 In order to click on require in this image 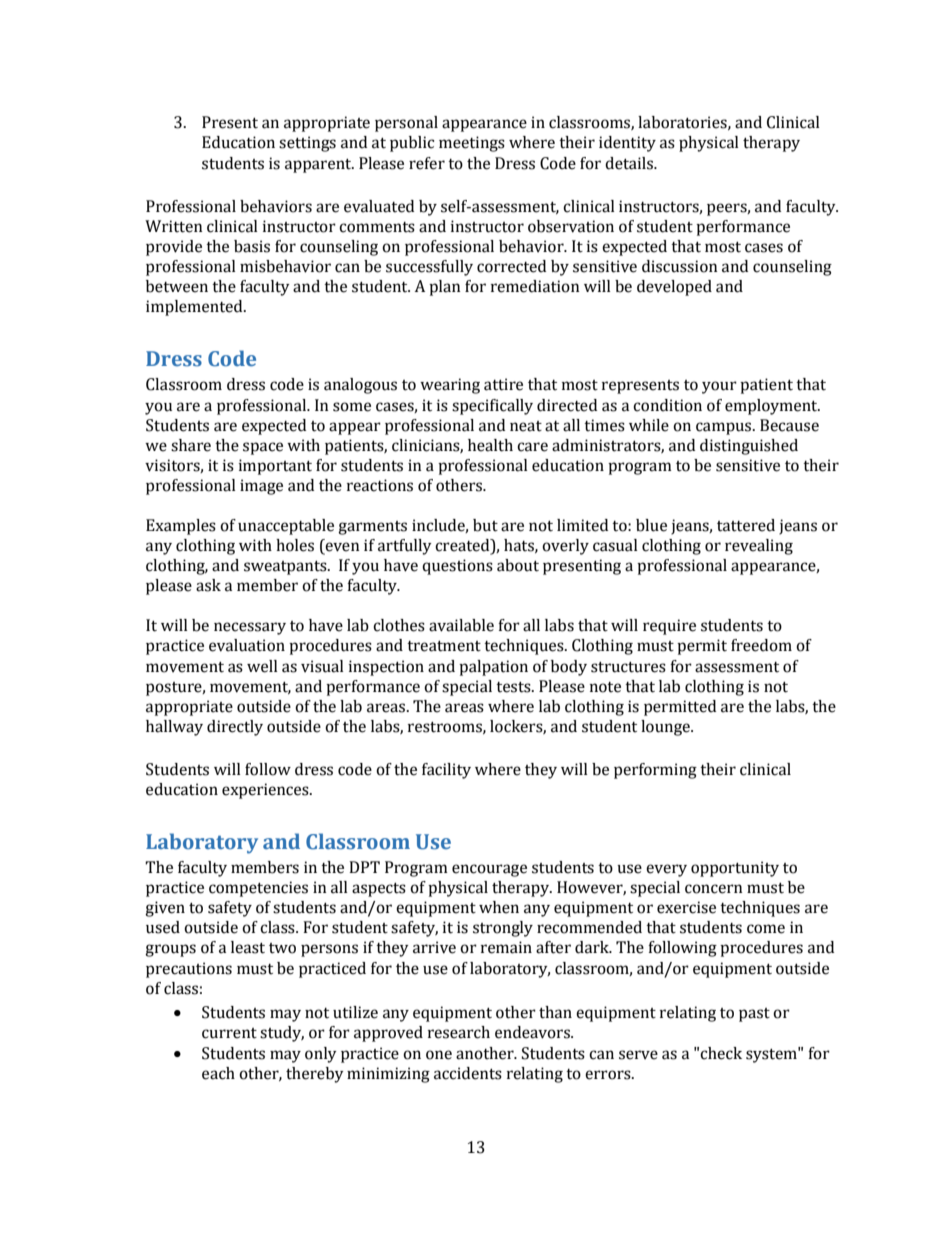, I will do `click(669, 627)`.
